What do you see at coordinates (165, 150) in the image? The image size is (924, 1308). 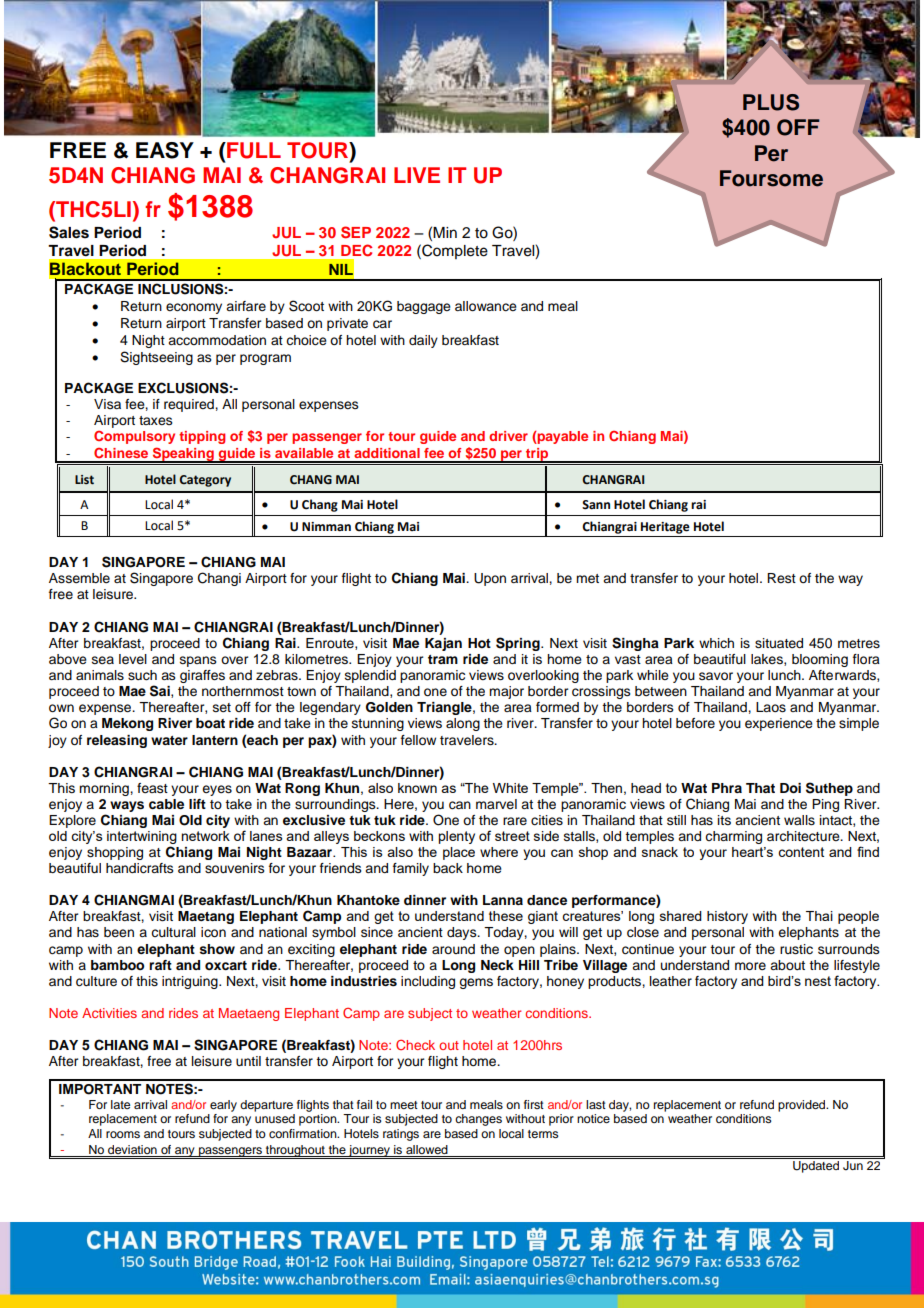 I see `EASY` at bounding box center [165, 150].
